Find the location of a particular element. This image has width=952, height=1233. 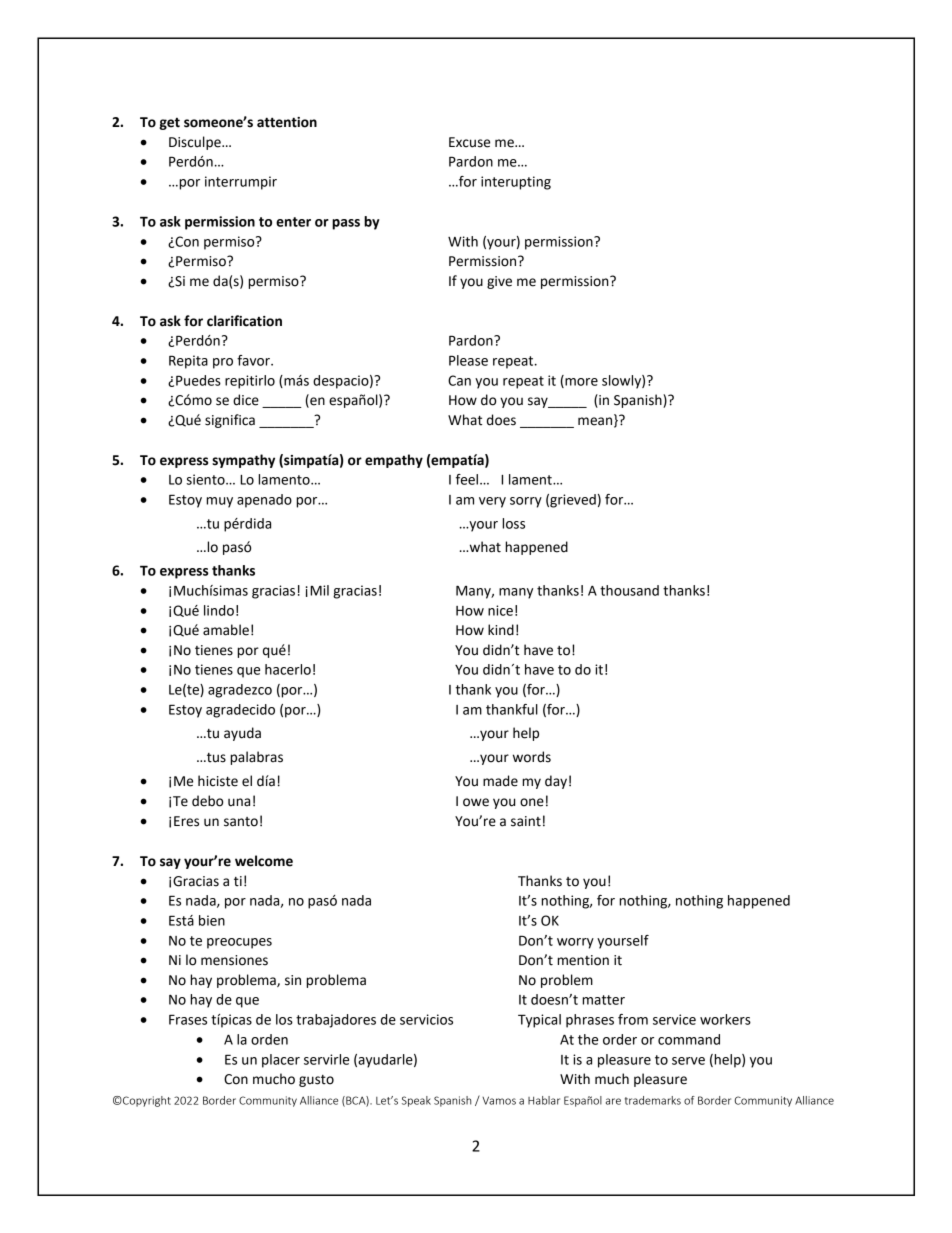

thousand is located at coordinates (629, 590).
